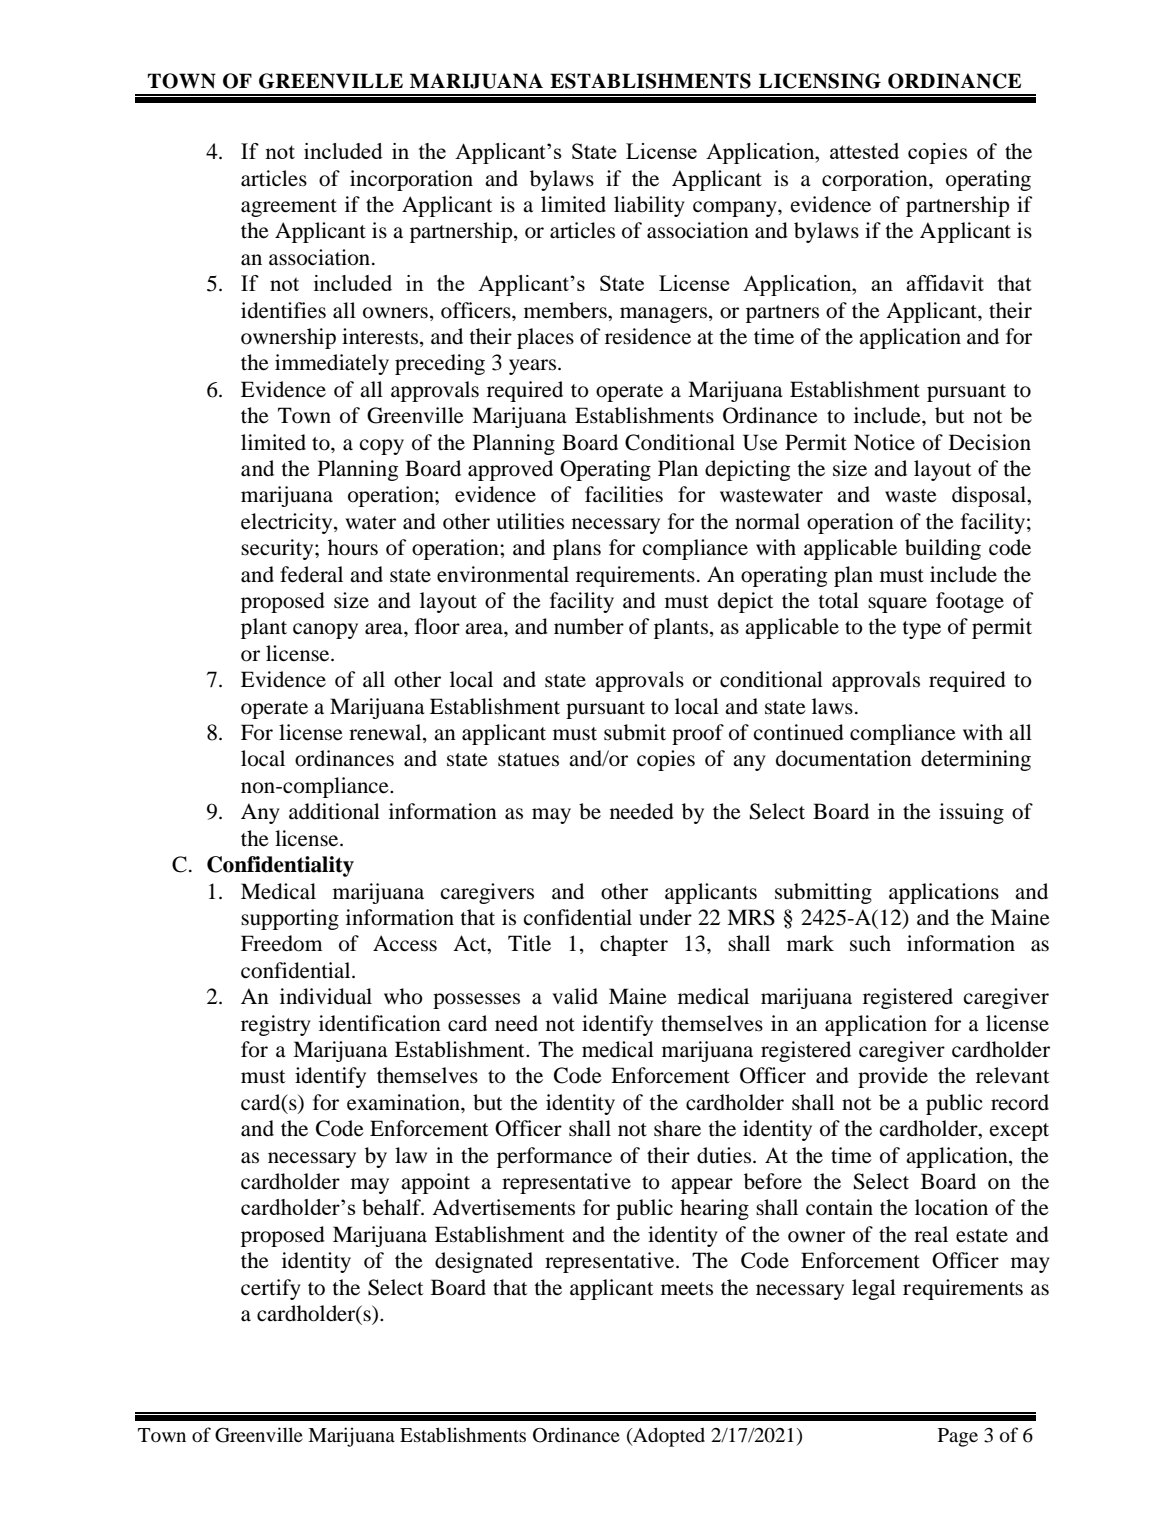  Describe the element at coordinates (884, 442) in the image. I see `Notice` at that location.
